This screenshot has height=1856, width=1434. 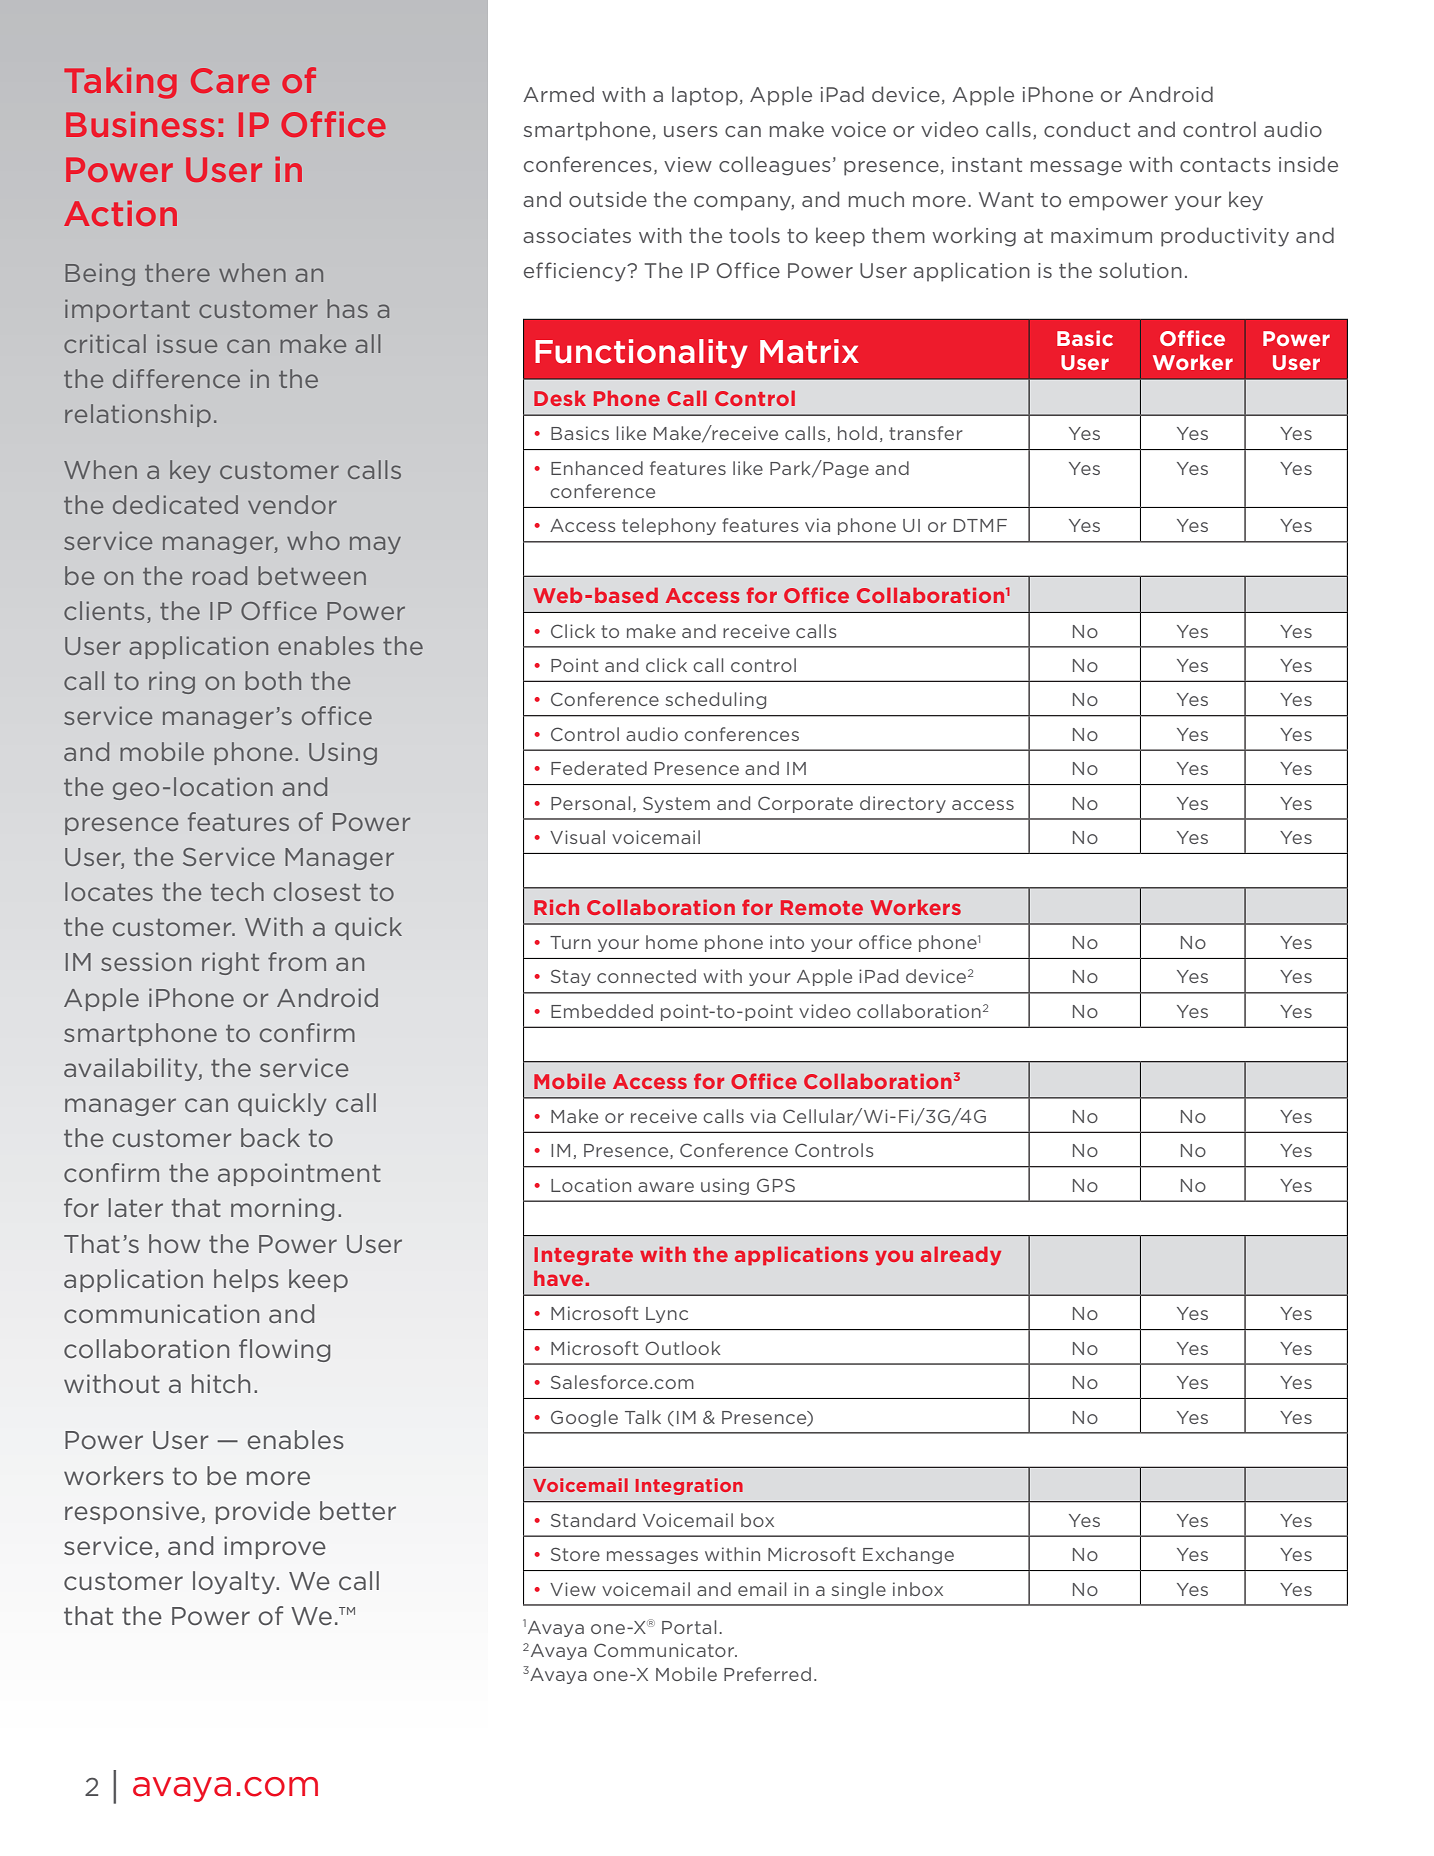 What do you see at coordinates (235, 1582) in the screenshot?
I see `loyalty` at bounding box center [235, 1582].
